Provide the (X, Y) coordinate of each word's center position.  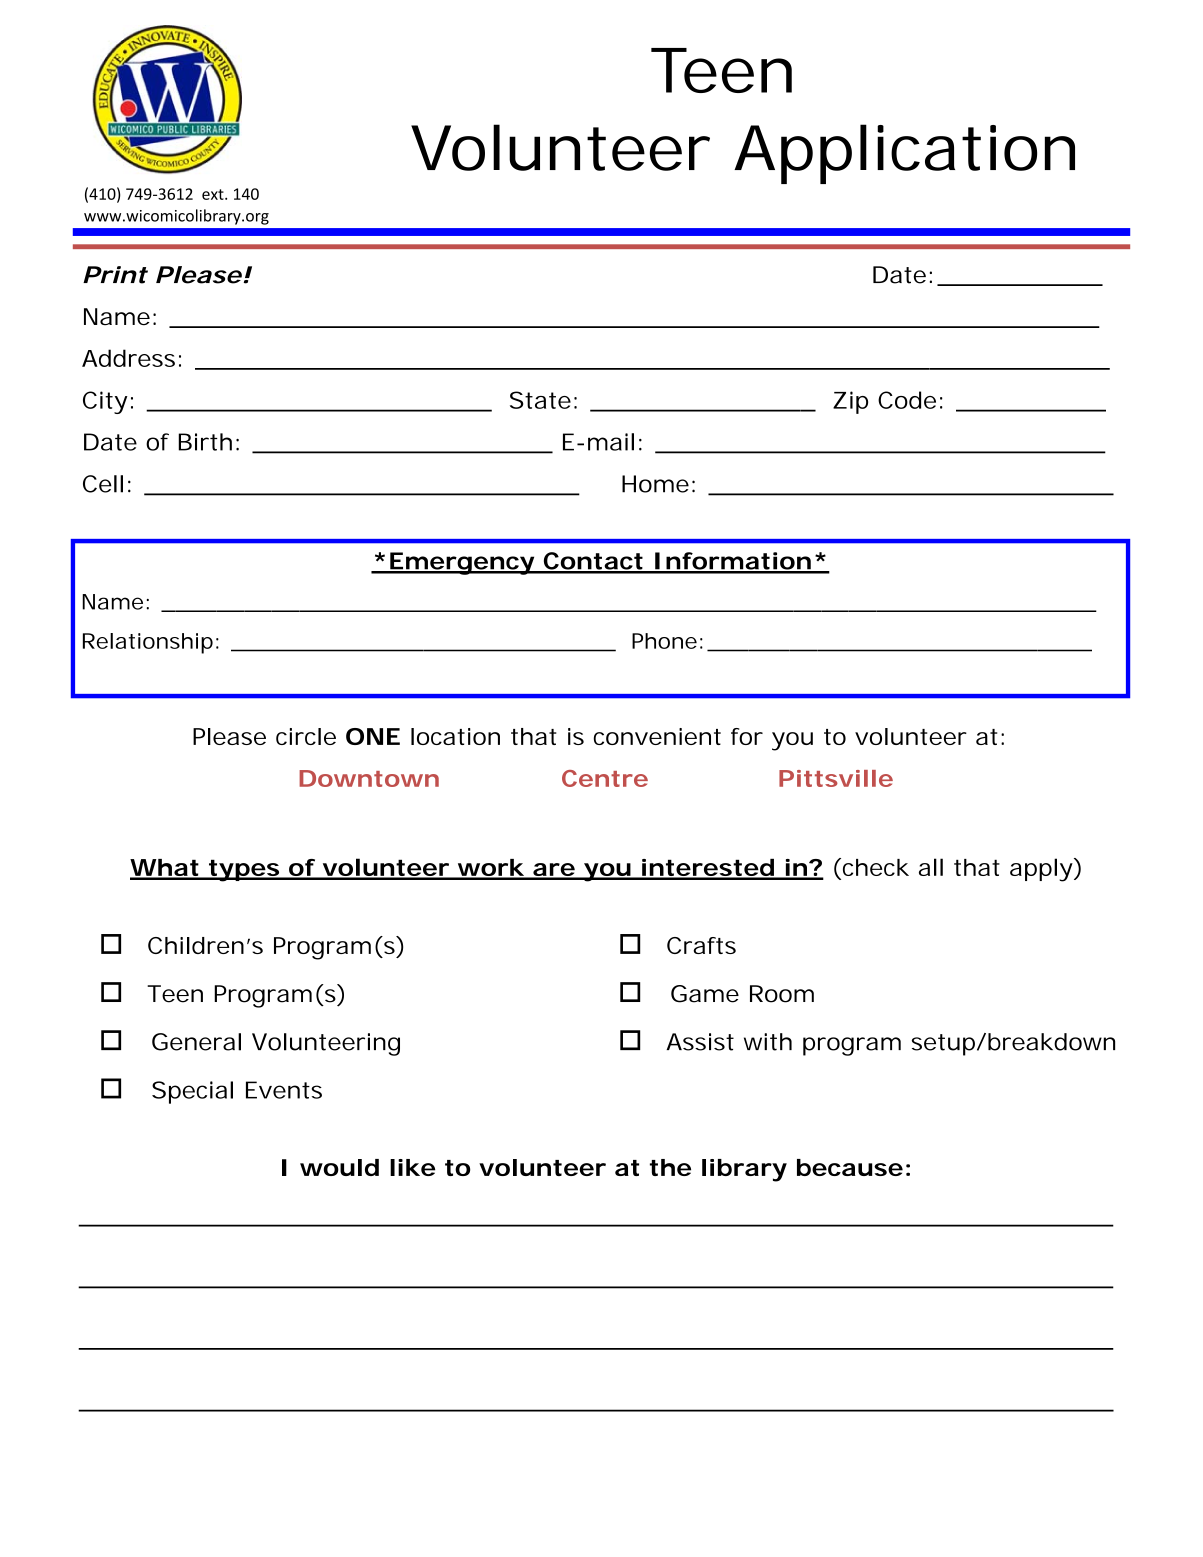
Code (907, 400)
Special (192, 1092)
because (850, 1167)
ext (214, 194)
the (670, 1167)
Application (904, 154)
